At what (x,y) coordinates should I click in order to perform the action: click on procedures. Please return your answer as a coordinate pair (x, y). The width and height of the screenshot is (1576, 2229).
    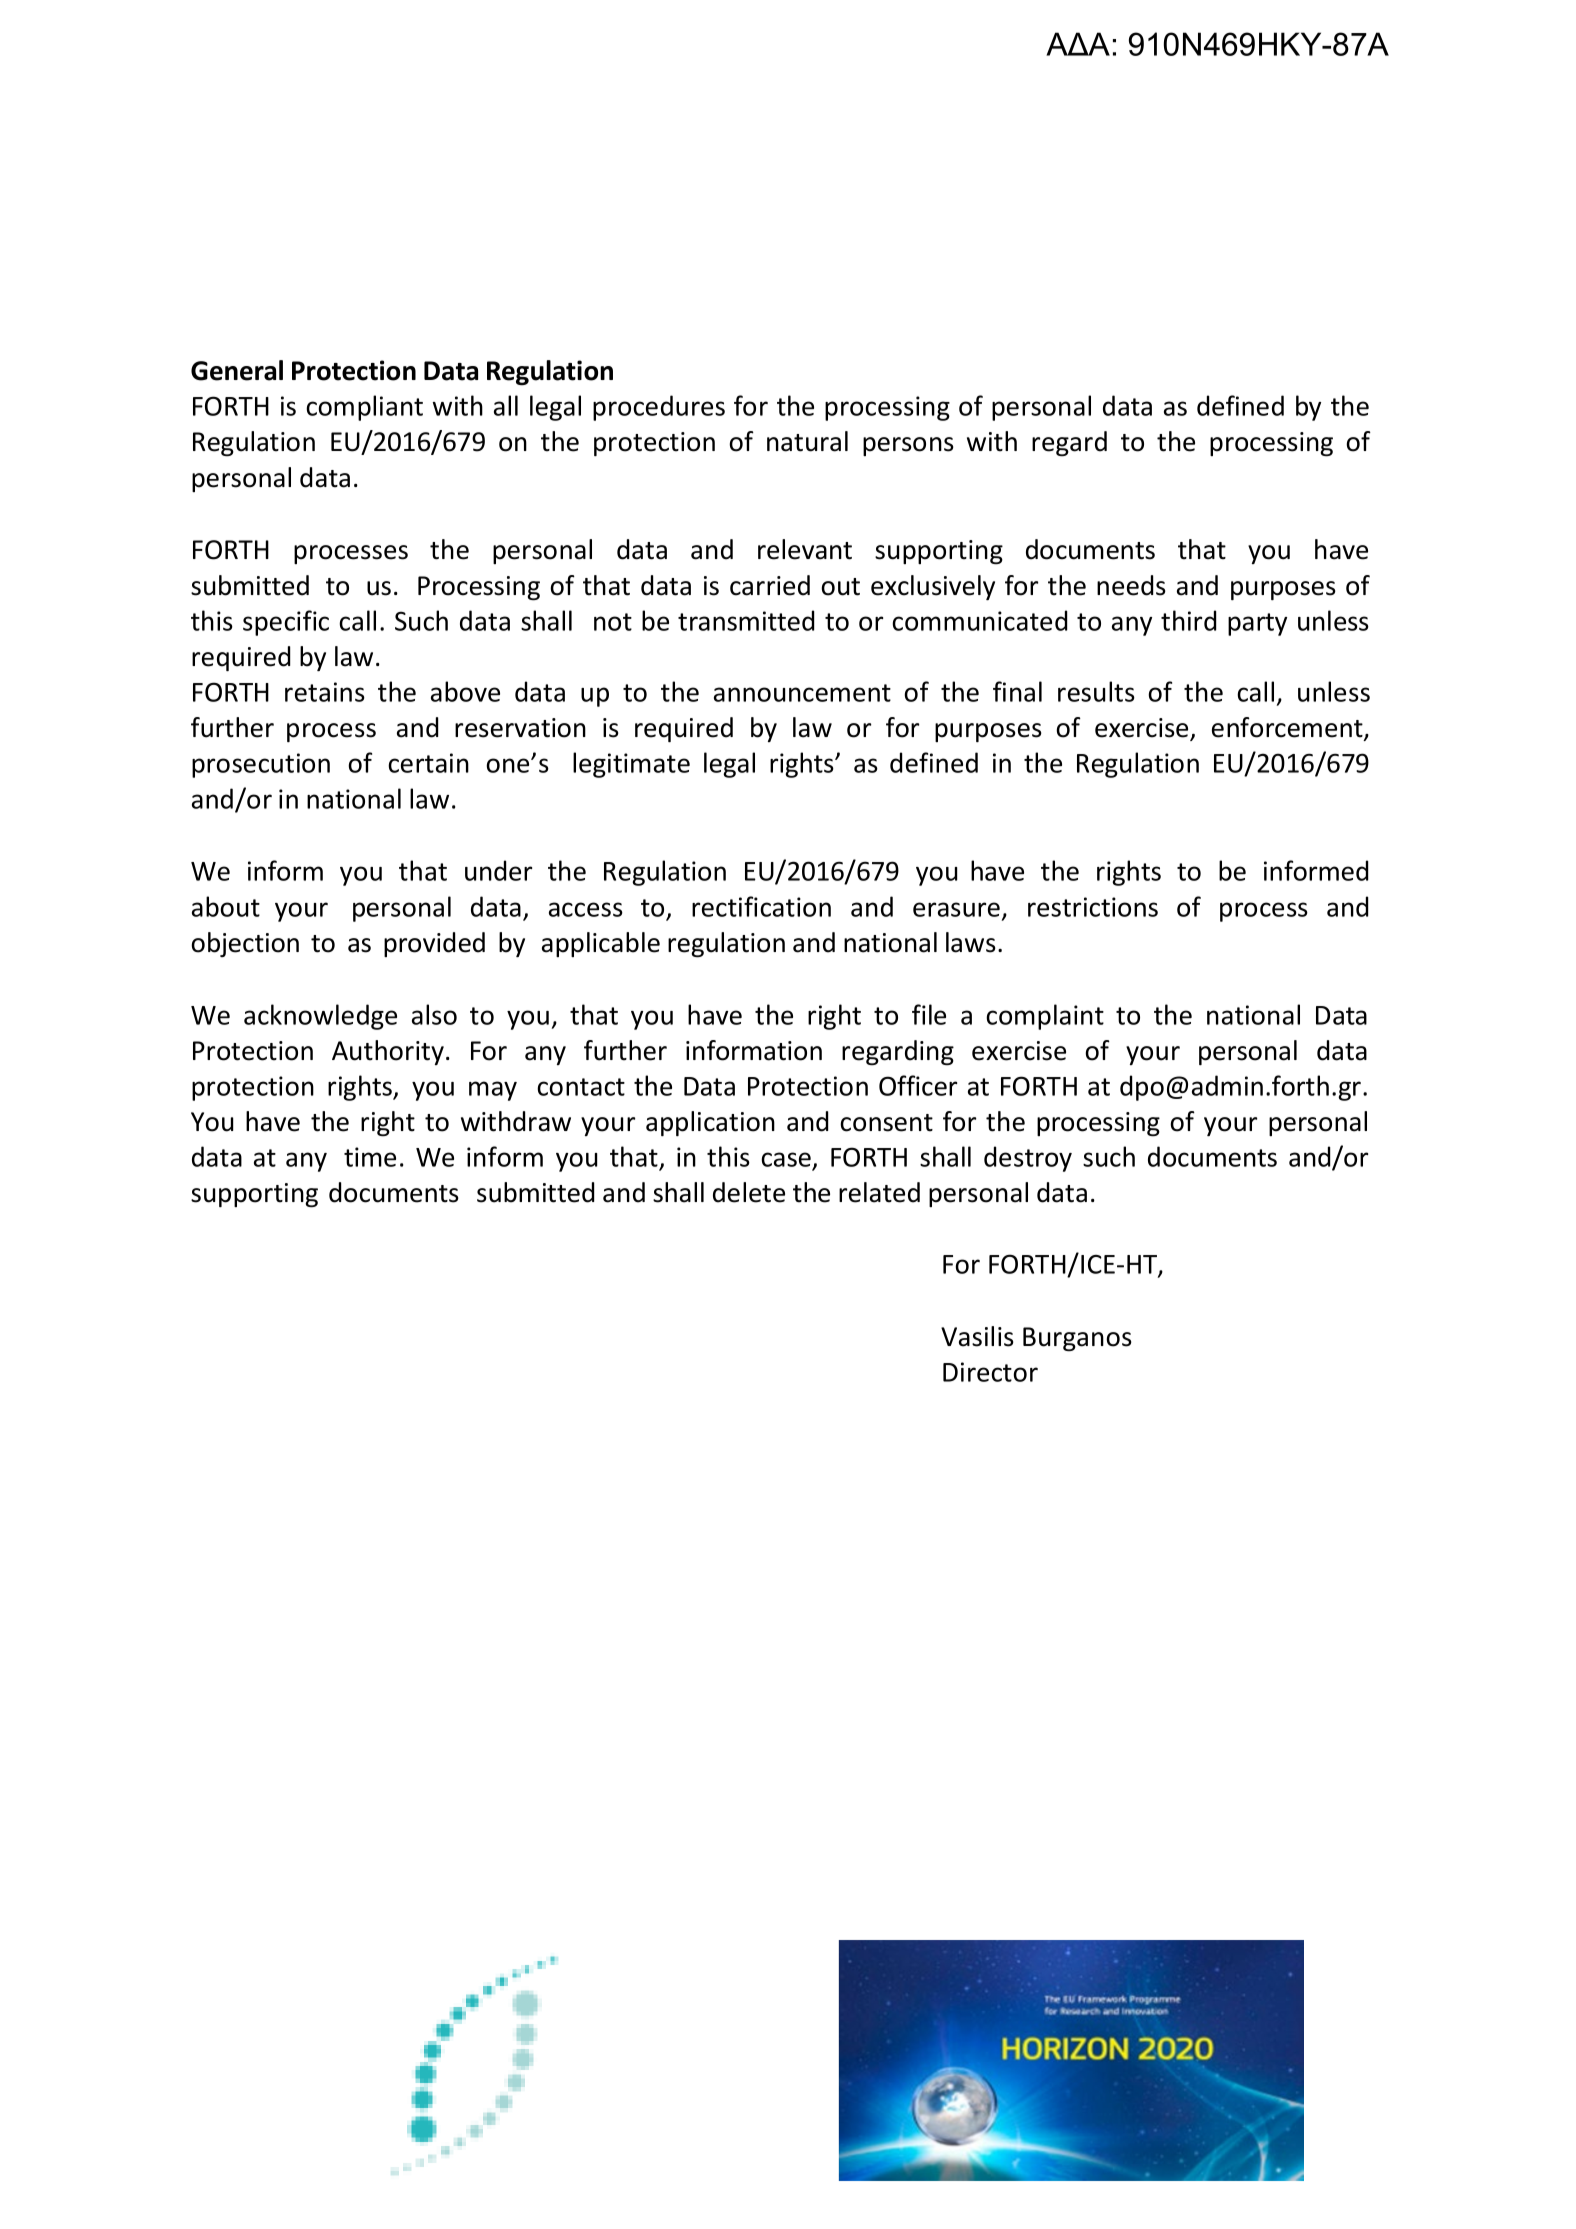
    Looking at the image, I should click on (659, 408).
